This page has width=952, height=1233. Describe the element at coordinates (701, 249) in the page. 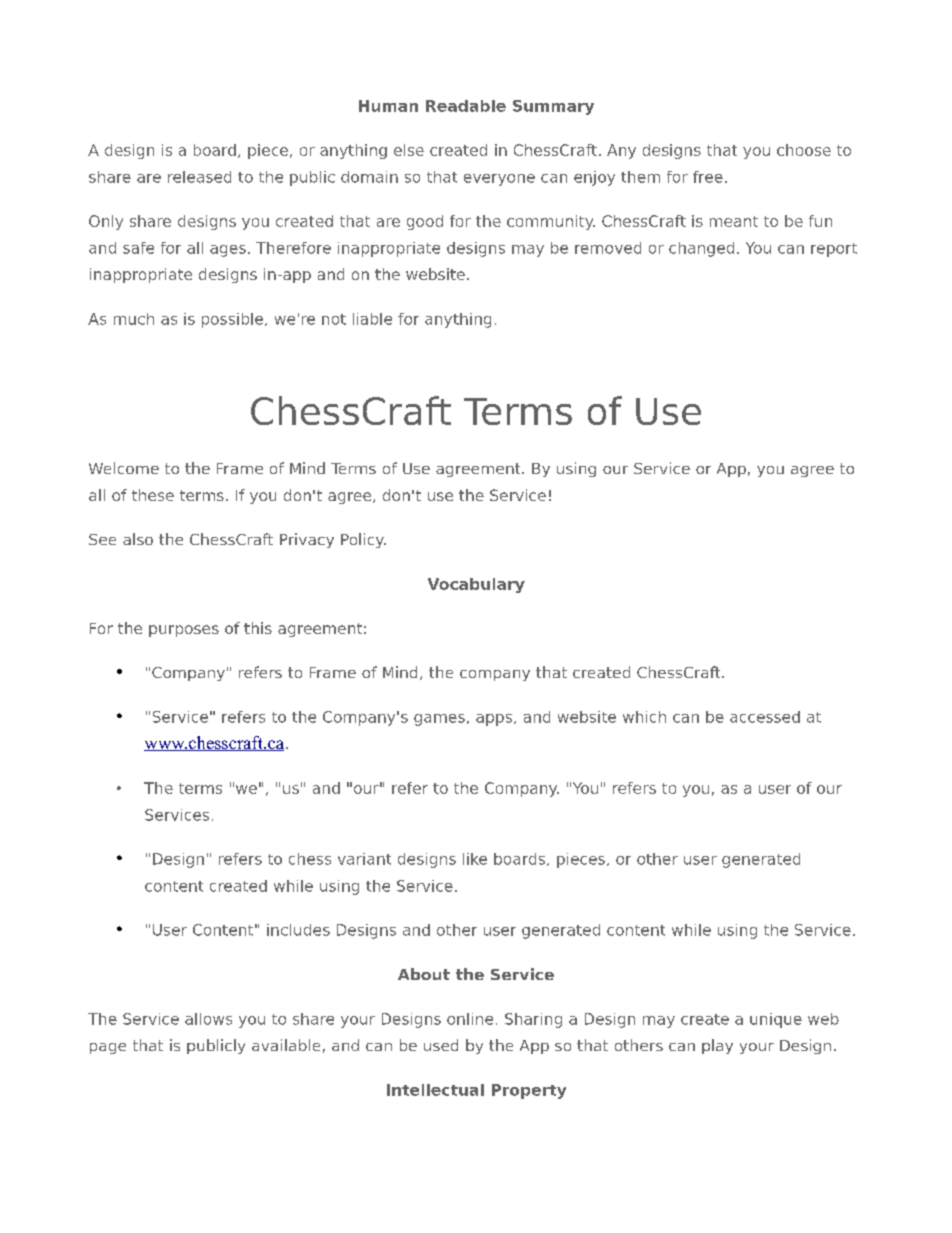

I see `changed` at that location.
